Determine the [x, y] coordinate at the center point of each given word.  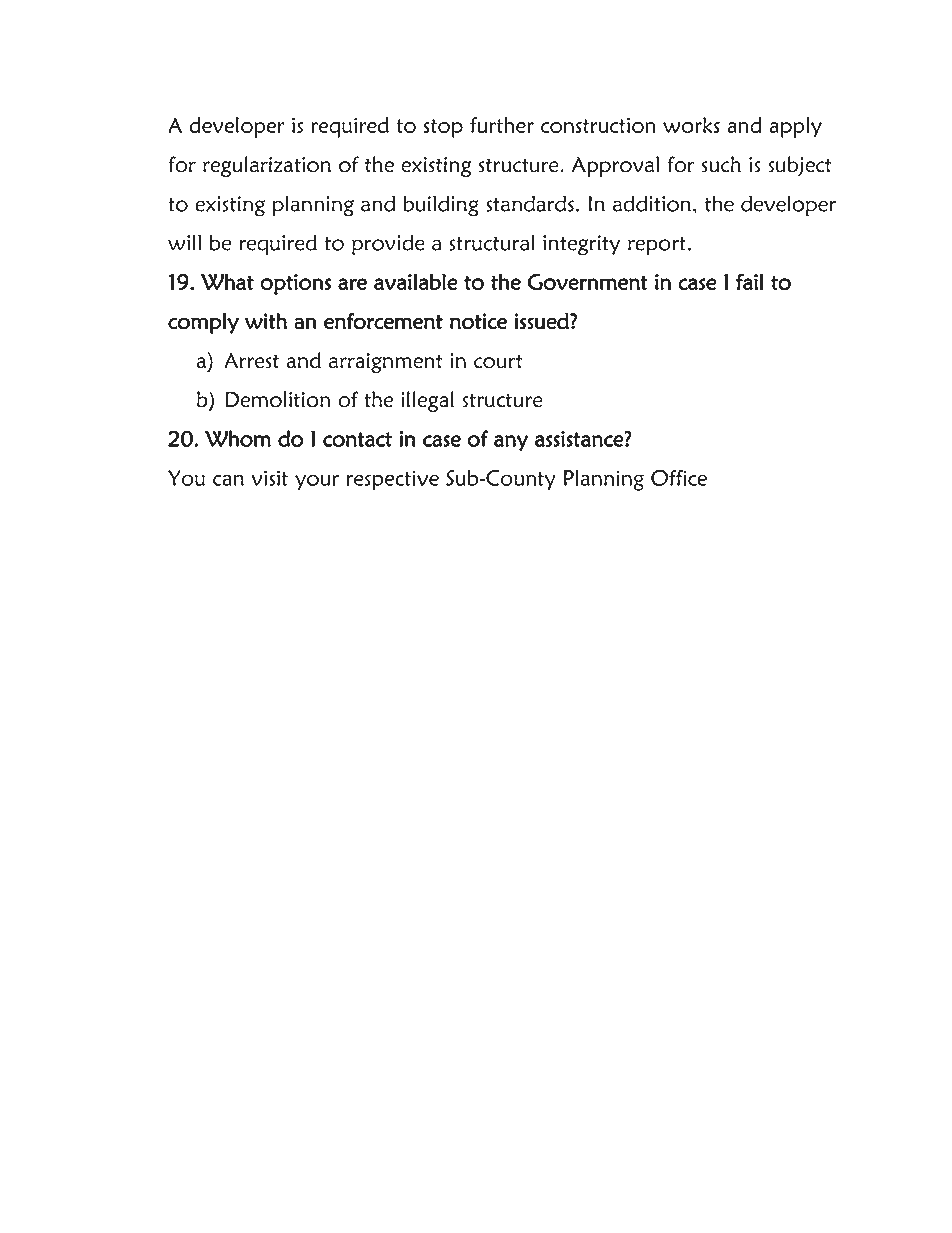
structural [492, 242]
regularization [267, 166]
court [498, 361]
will [184, 242]
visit [269, 478]
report [657, 246]
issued [543, 321]
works [691, 125]
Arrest [251, 361]
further [502, 125]
